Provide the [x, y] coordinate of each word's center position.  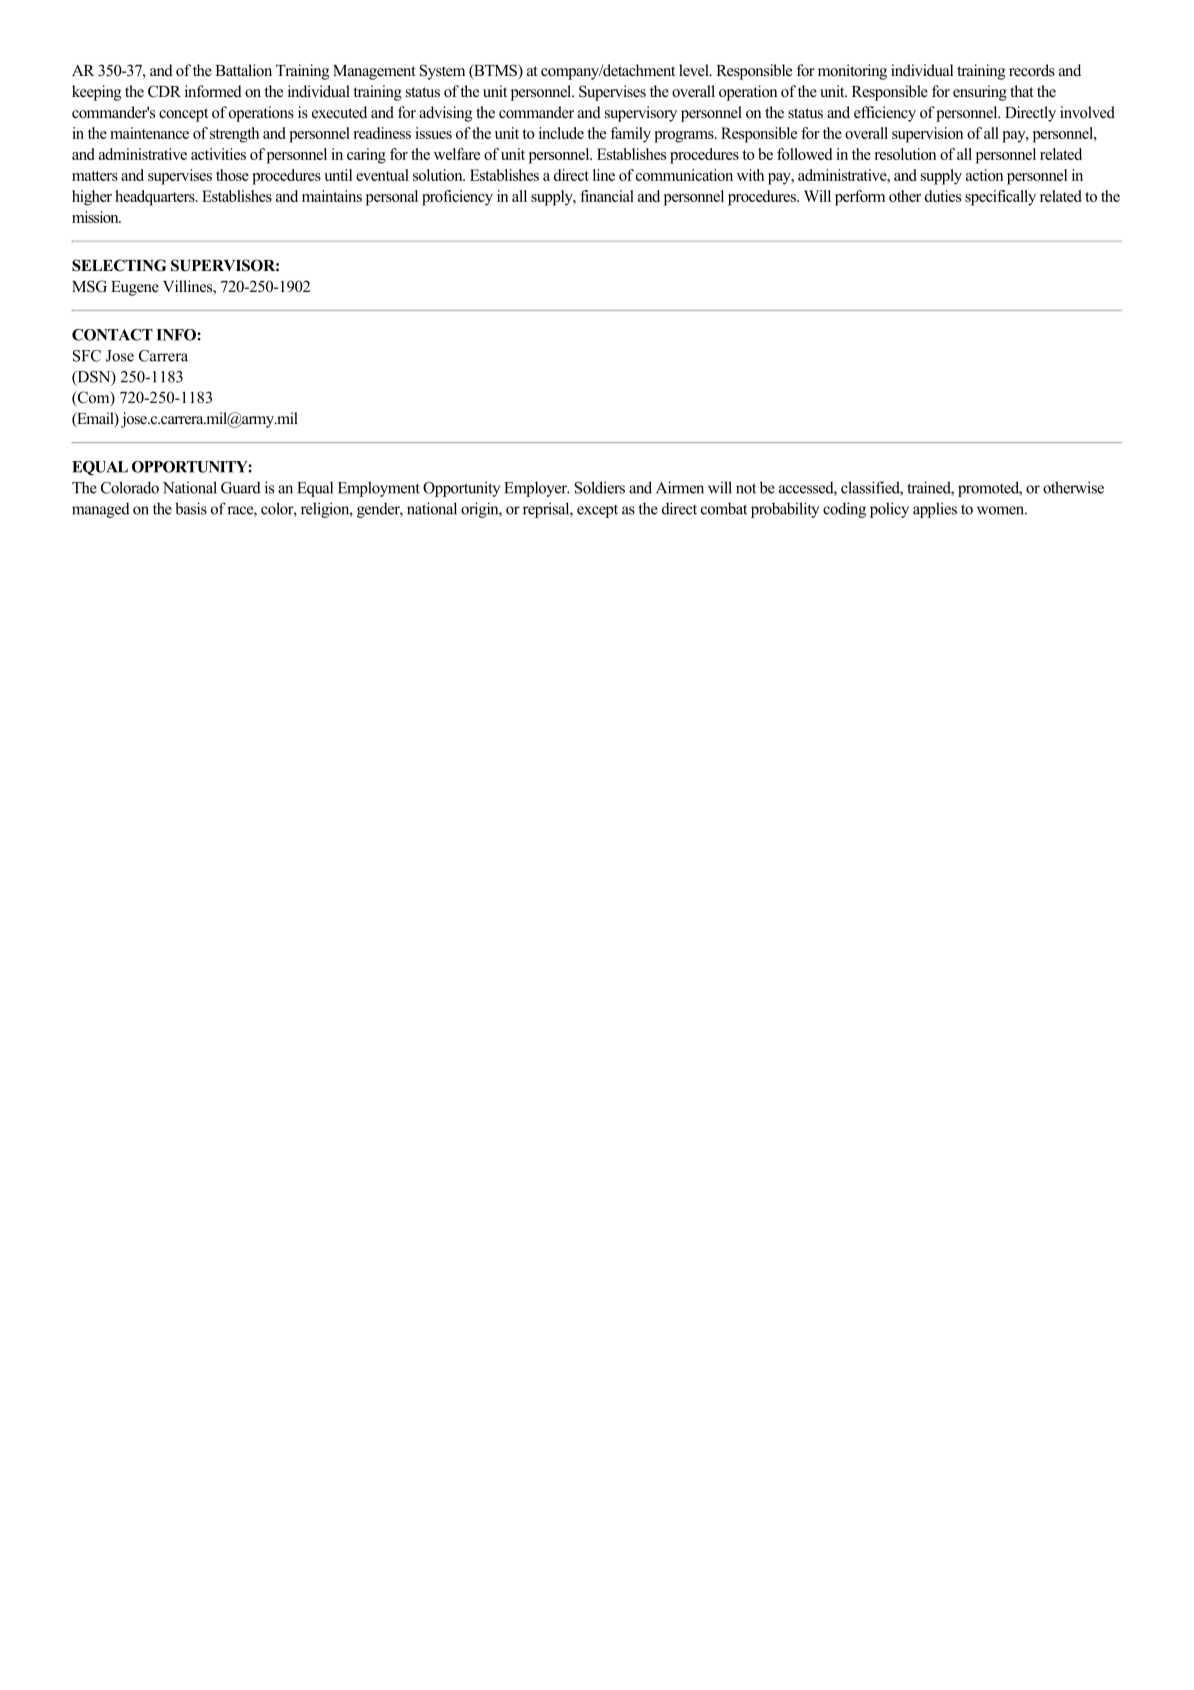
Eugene [135, 288]
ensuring [980, 93]
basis [191, 508]
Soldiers [600, 487]
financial [607, 196]
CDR [164, 91]
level [695, 70]
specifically [1000, 198]
